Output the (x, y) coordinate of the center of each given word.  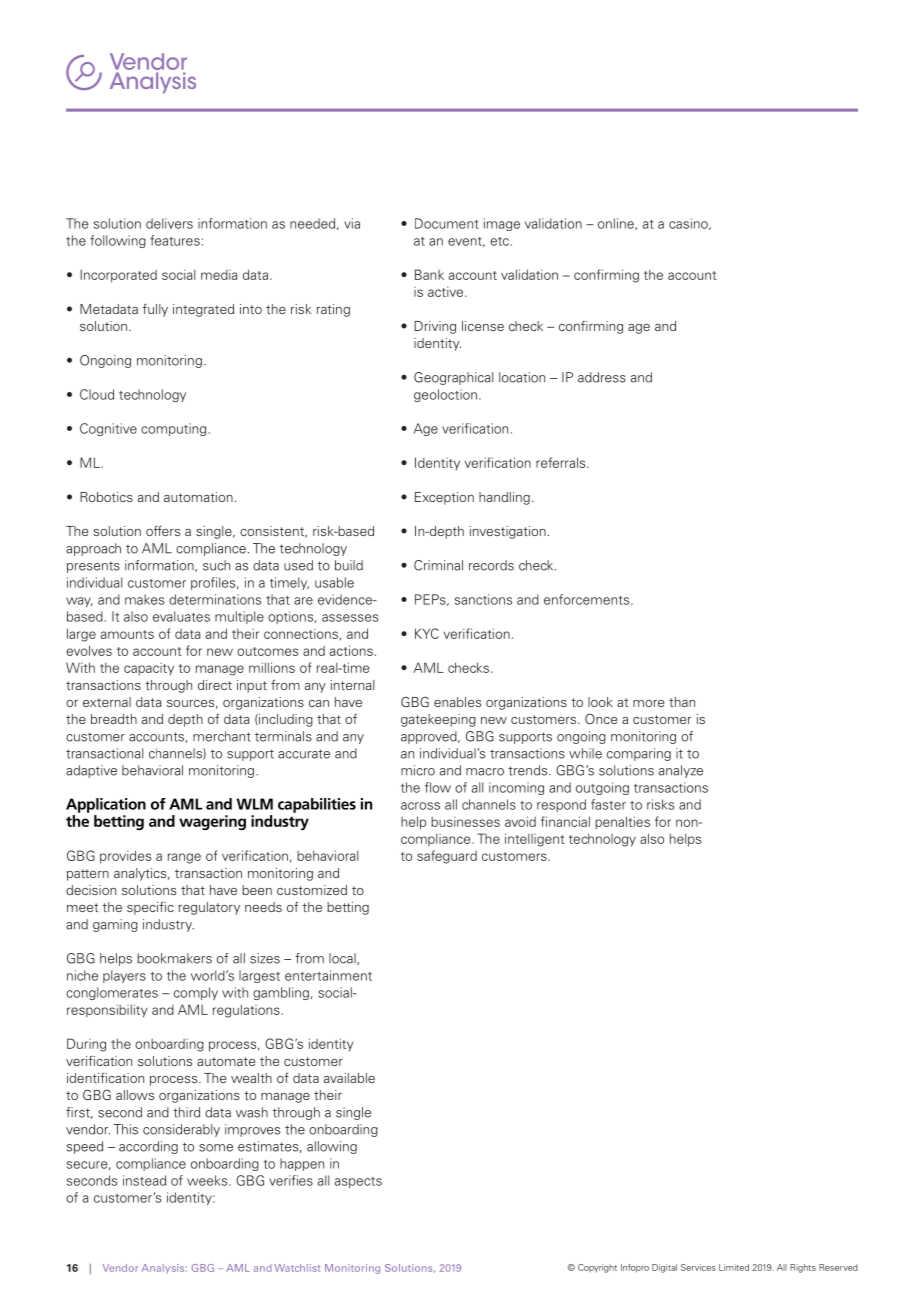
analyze (681, 771)
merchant (222, 736)
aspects (358, 1182)
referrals (562, 462)
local (343, 959)
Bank (429, 274)
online (617, 224)
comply (196, 993)
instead (144, 1180)
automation (198, 497)
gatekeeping (438, 720)
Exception (444, 498)
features (175, 240)
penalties (622, 823)
